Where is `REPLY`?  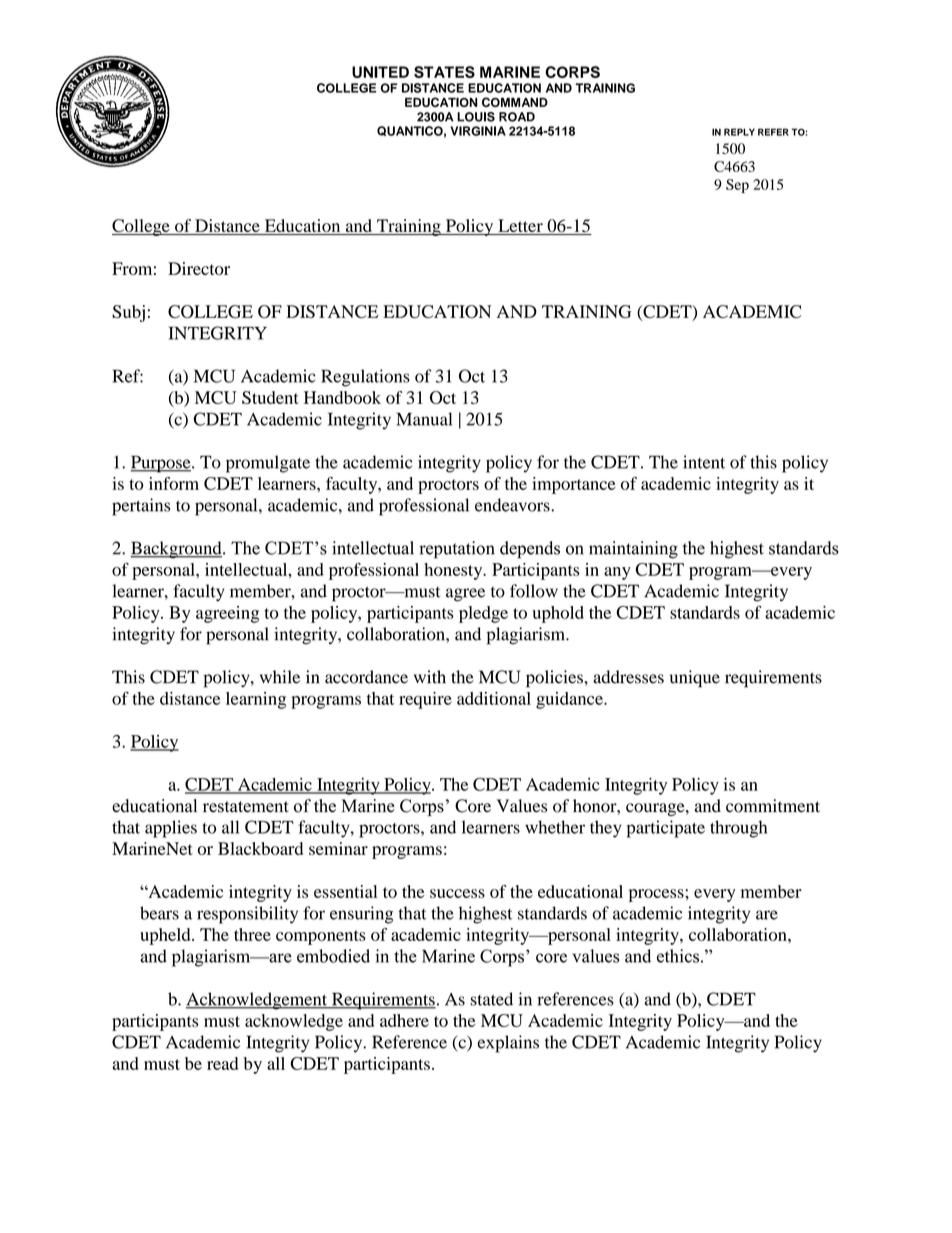 REPLY is located at coordinates (739, 132).
